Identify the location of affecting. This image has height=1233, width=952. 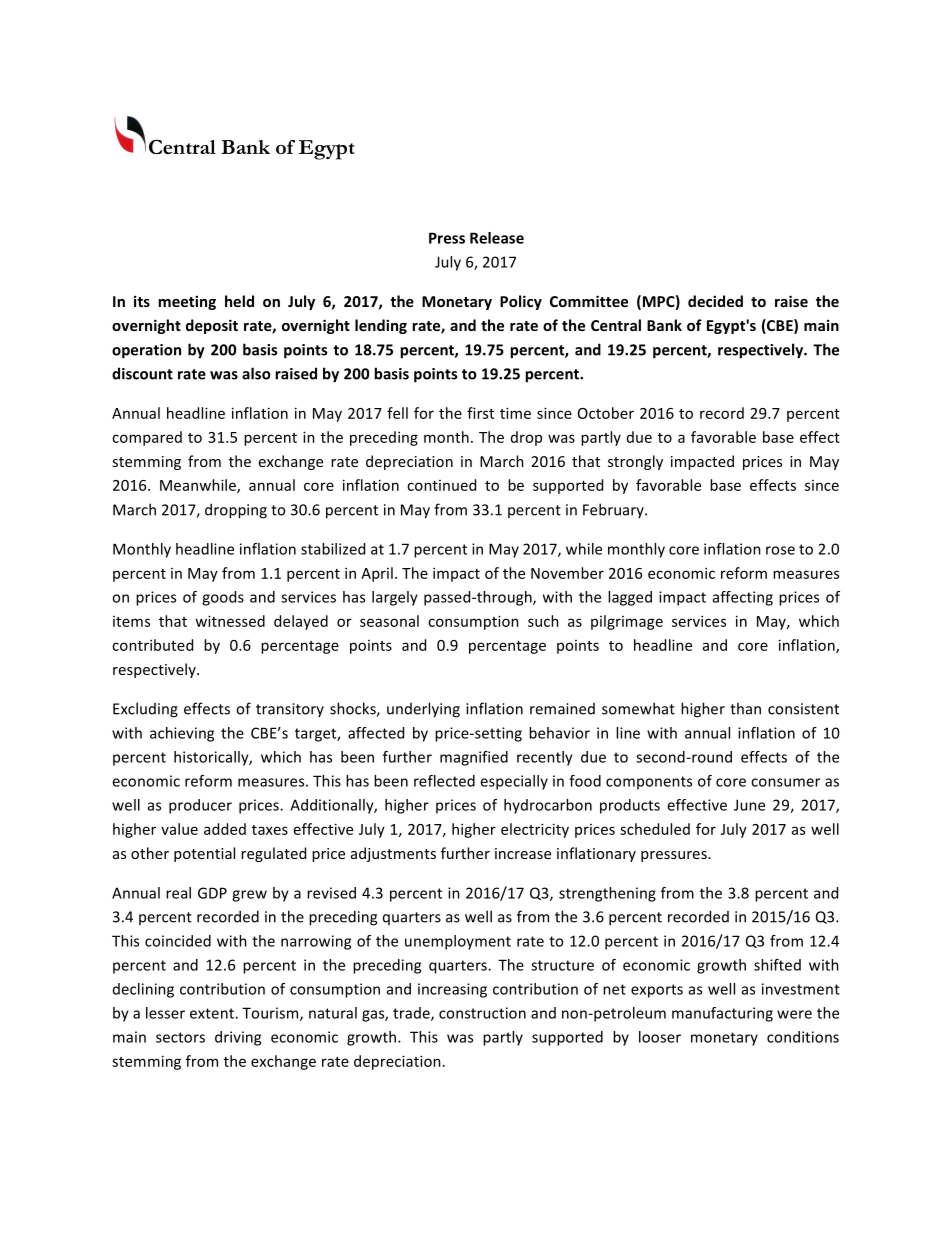
(743, 598).
